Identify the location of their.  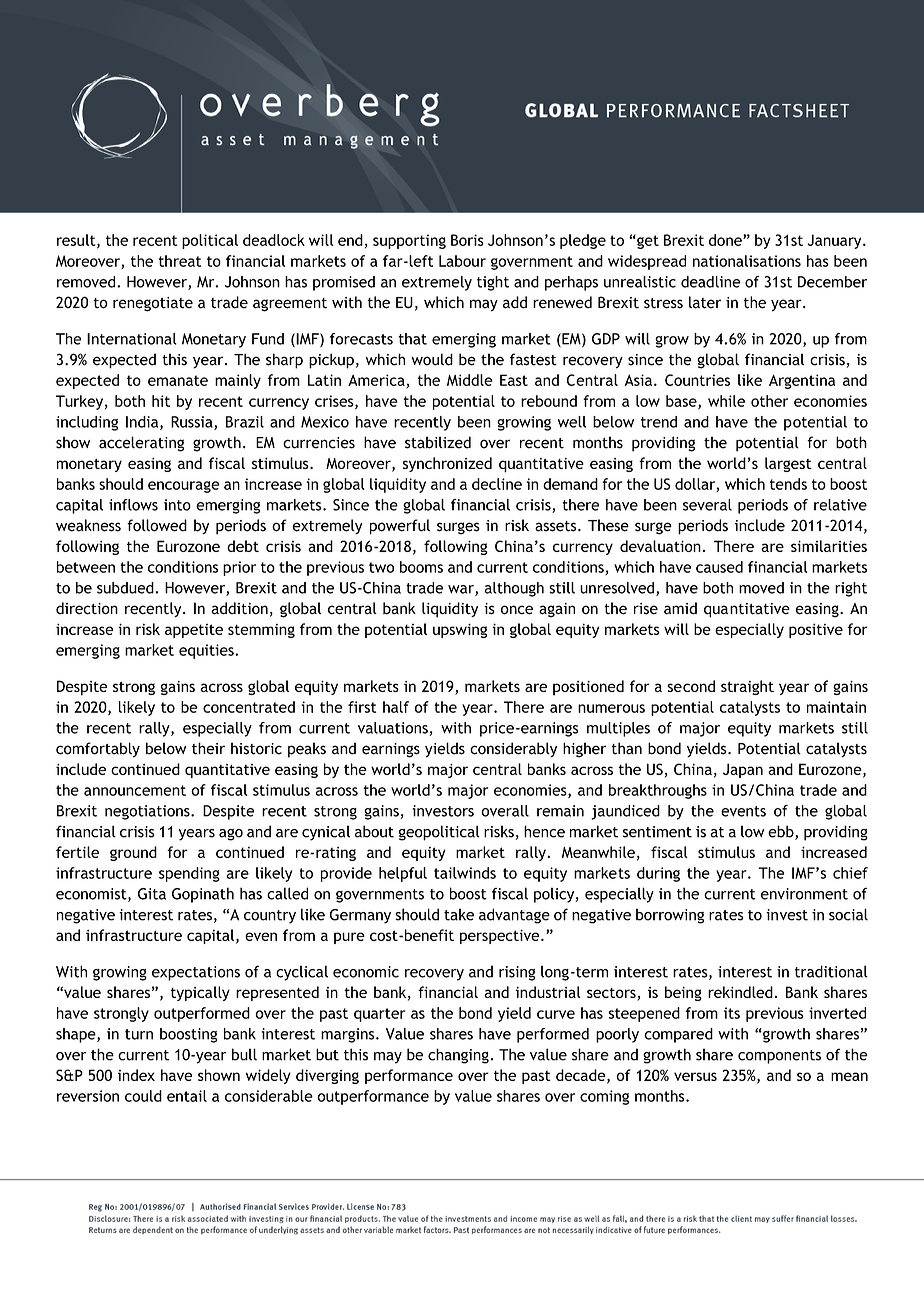
(208, 748).
